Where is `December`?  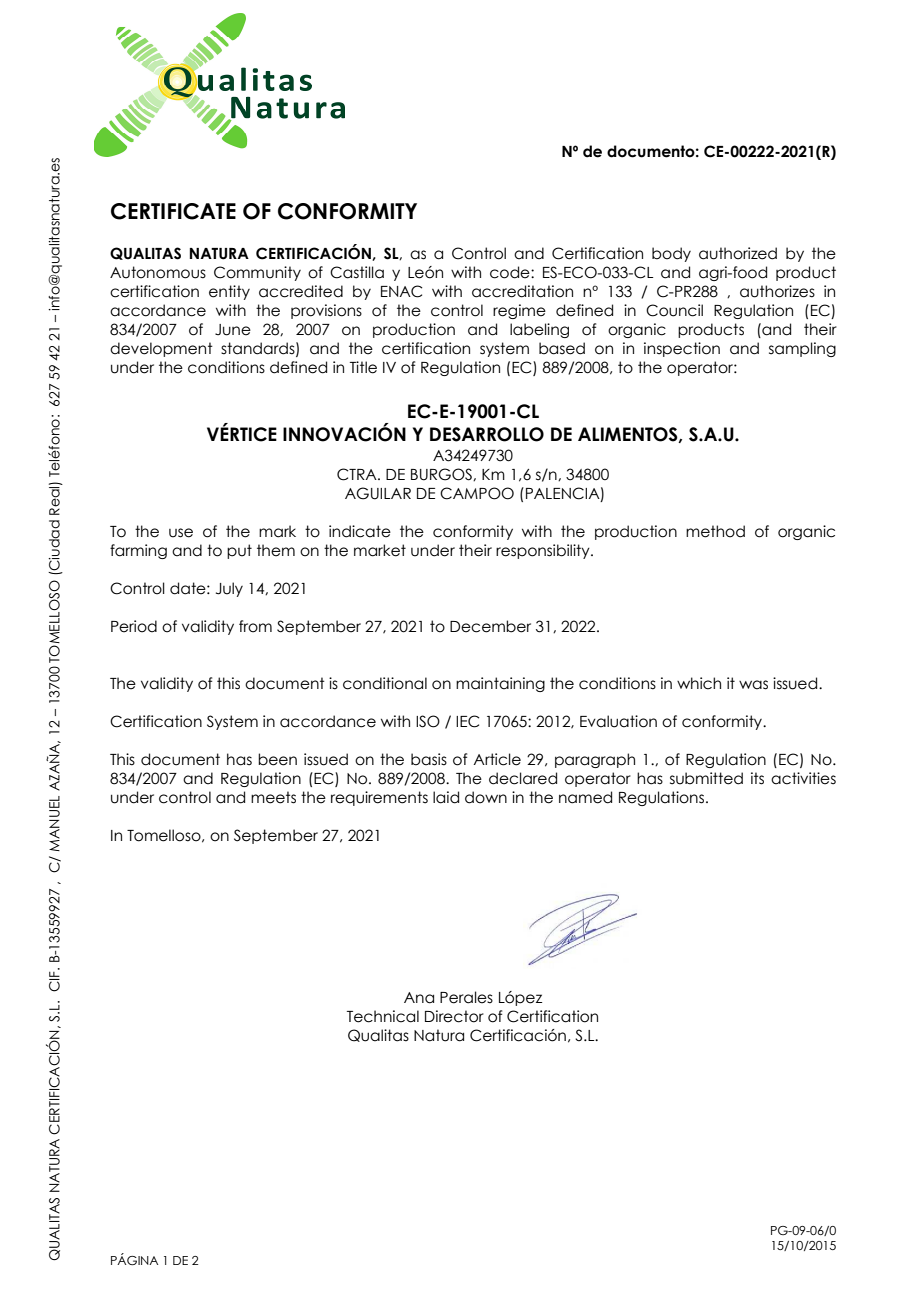
December is located at coordinates (490, 626).
